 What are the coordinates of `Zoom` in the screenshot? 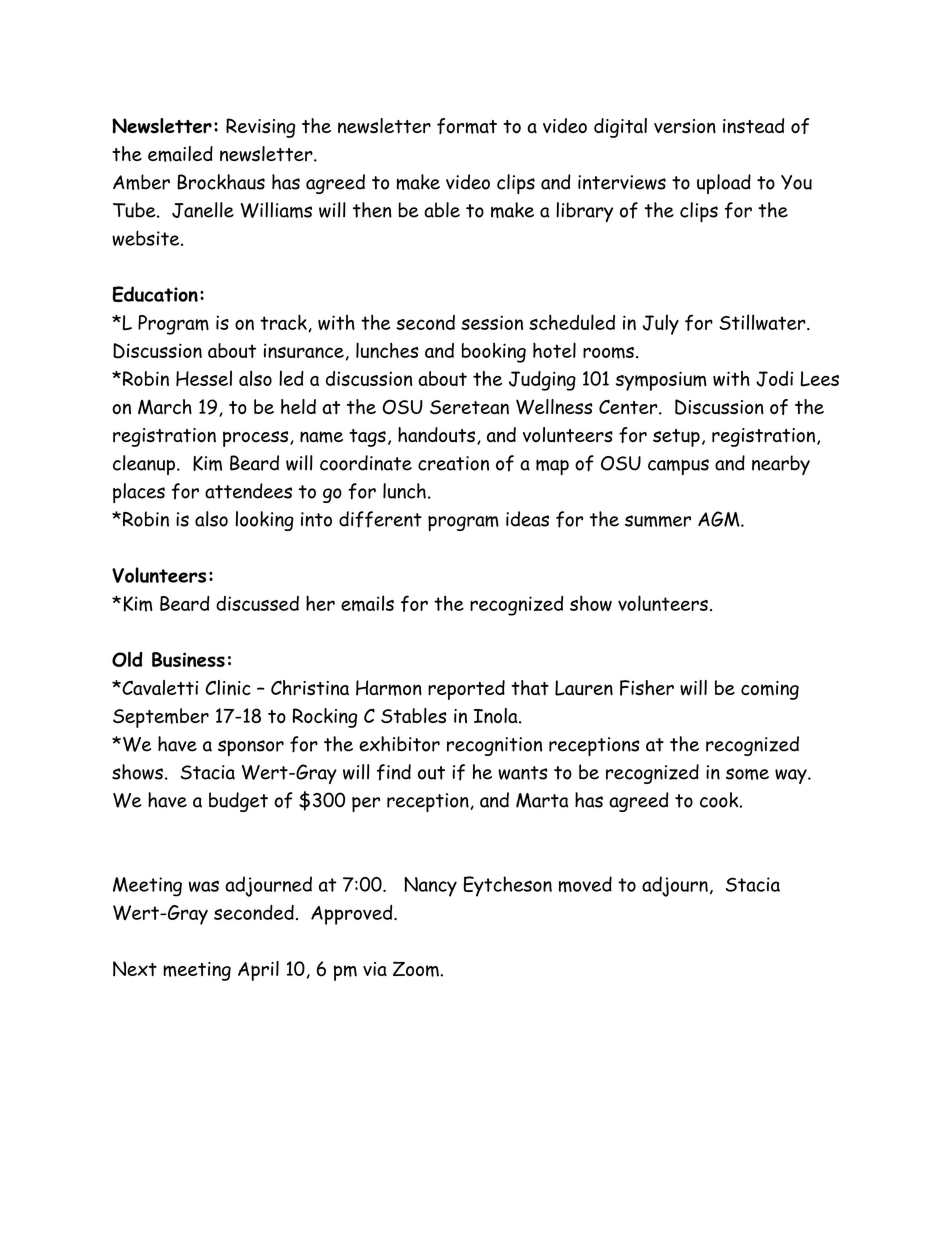 It's located at (417, 969).
